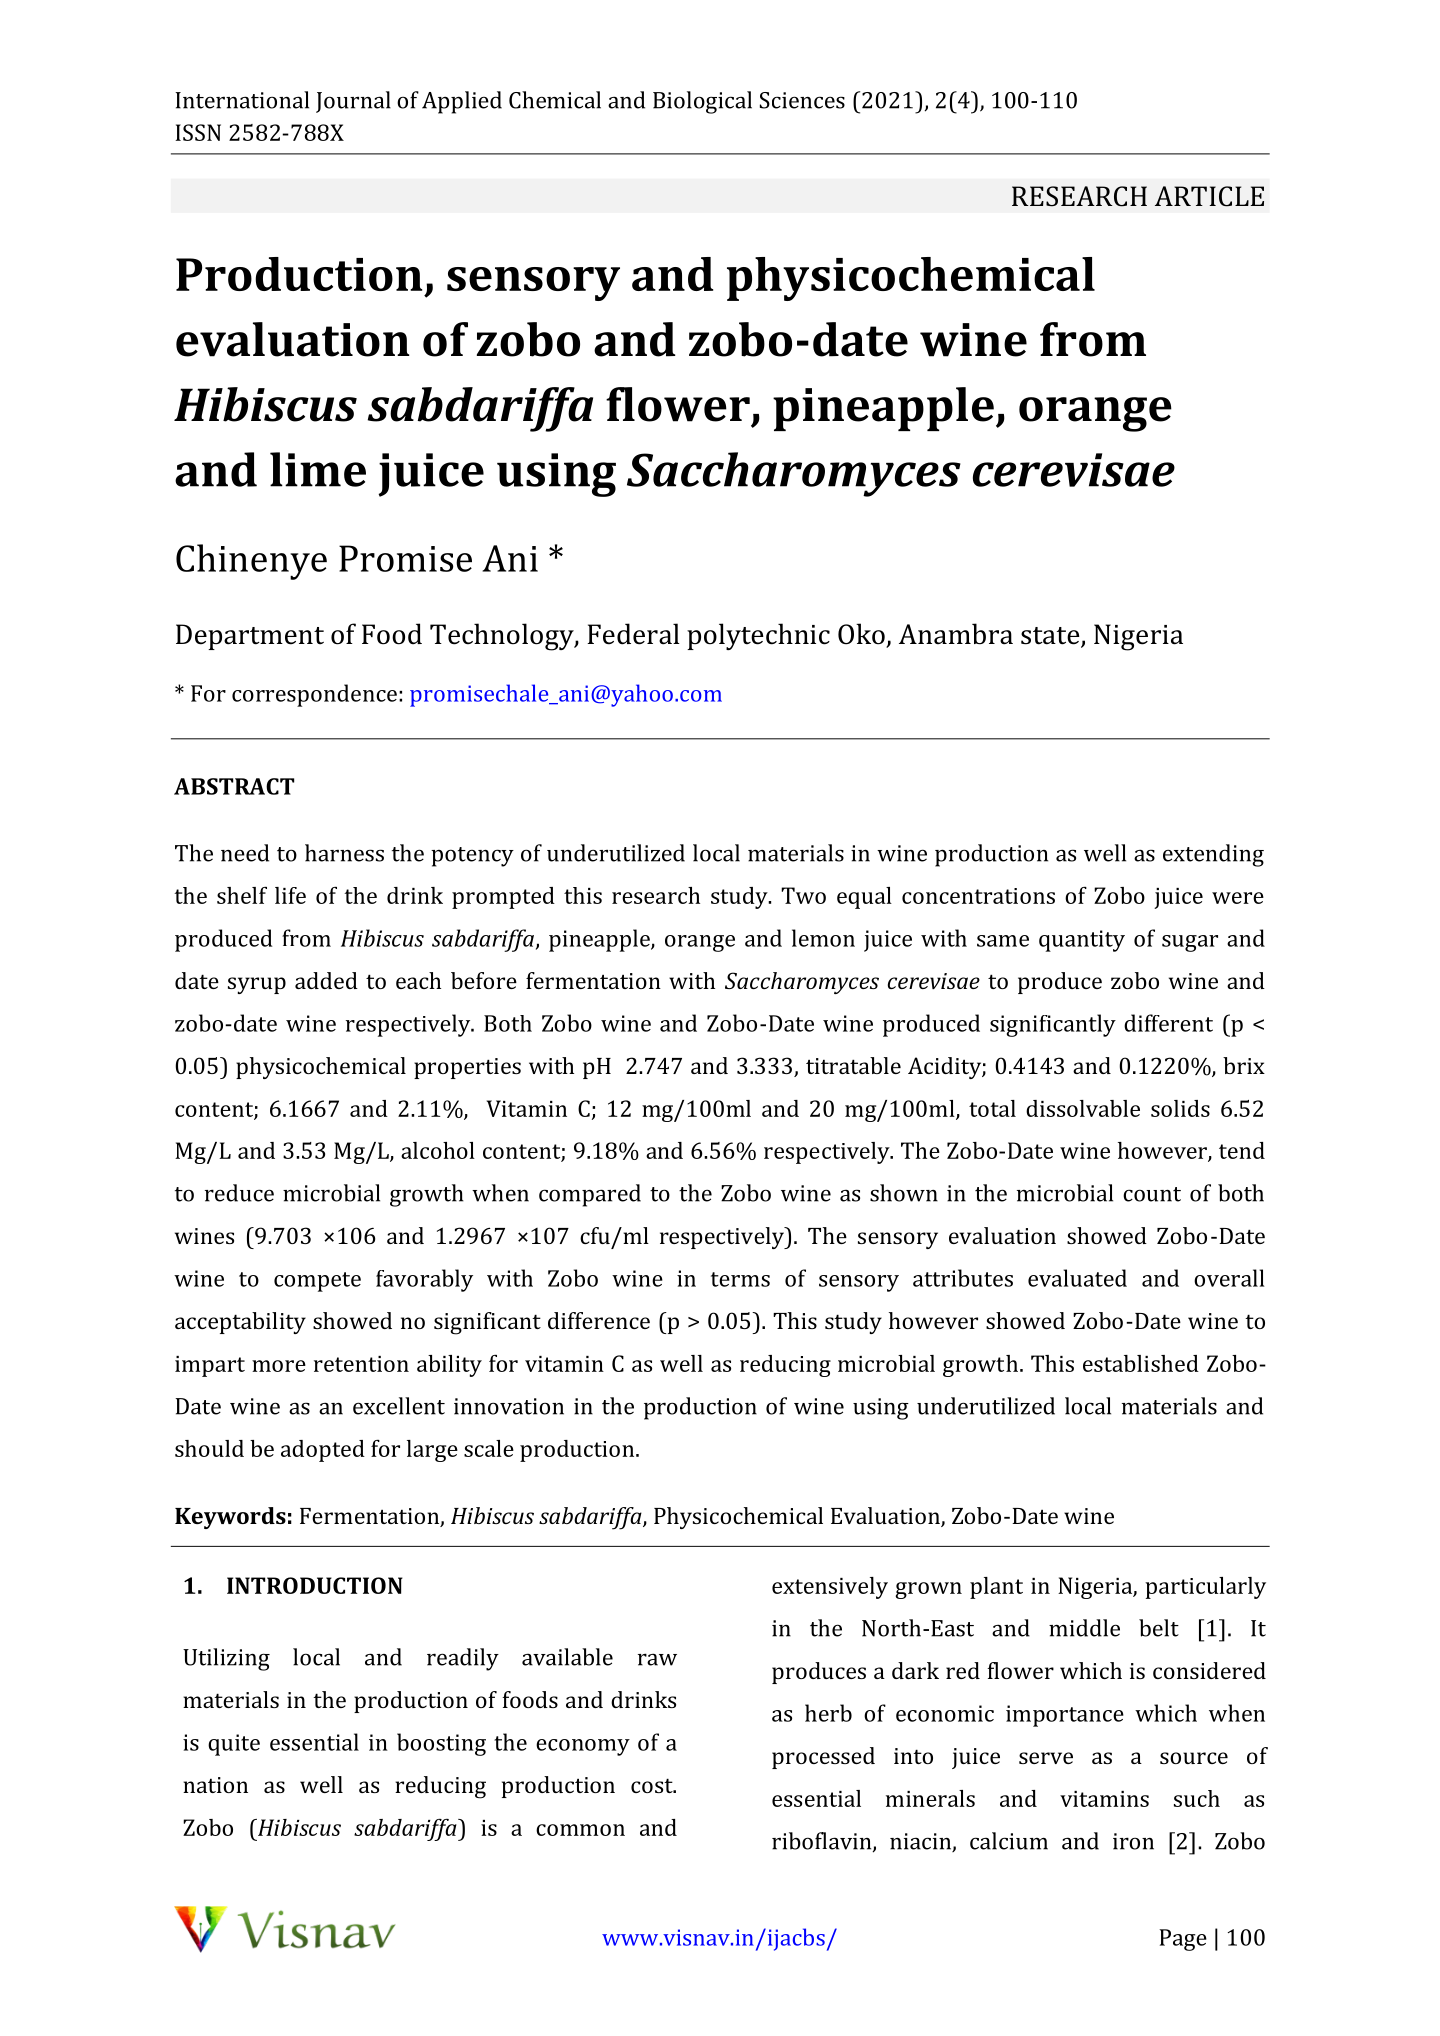 This page has height=2036, width=1440. Describe the element at coordinates (1141, 1363) in the page. I see `established` at that location.
